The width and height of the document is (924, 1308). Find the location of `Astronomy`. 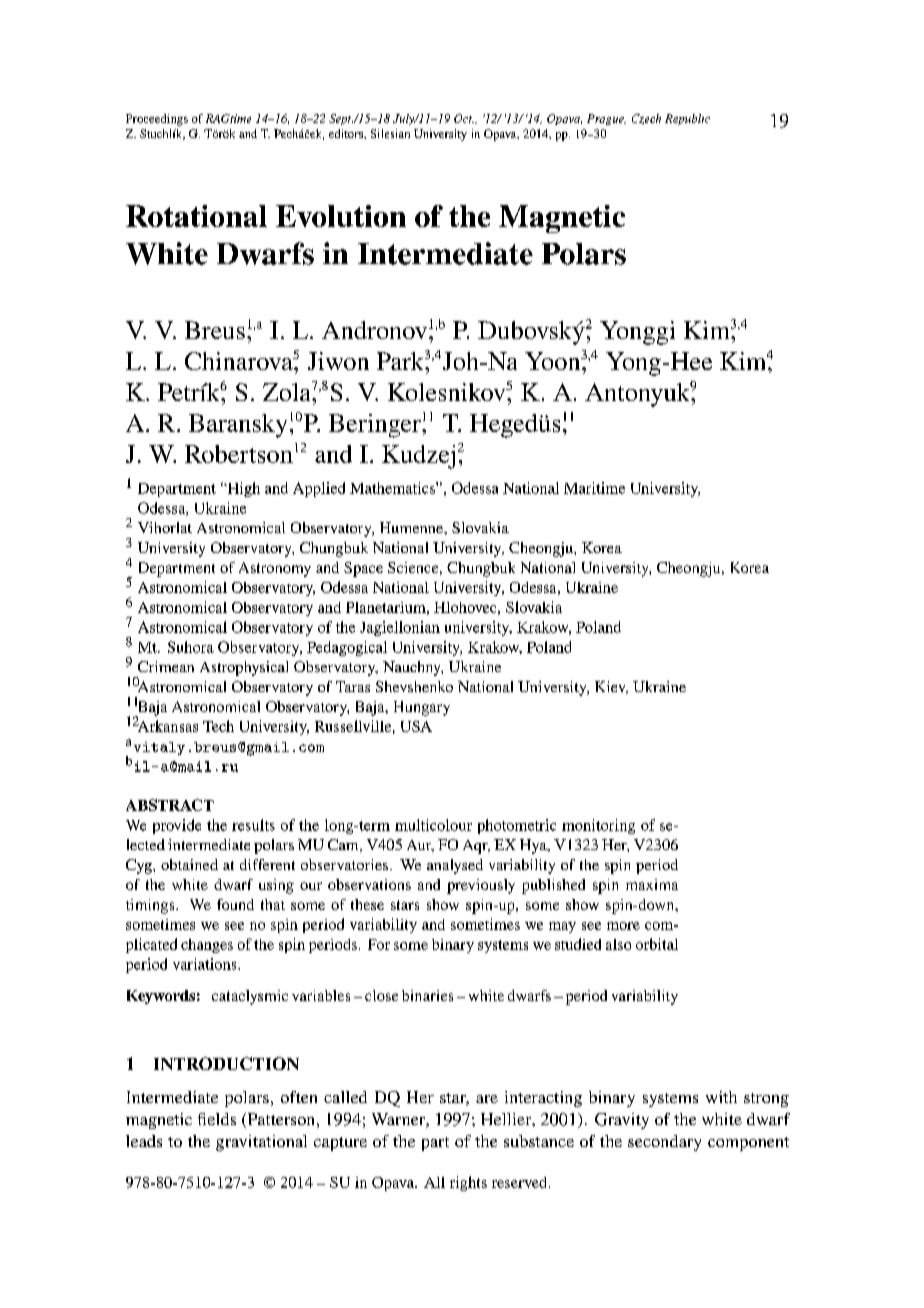

Astronomy is located at coordinates (275, 569).
